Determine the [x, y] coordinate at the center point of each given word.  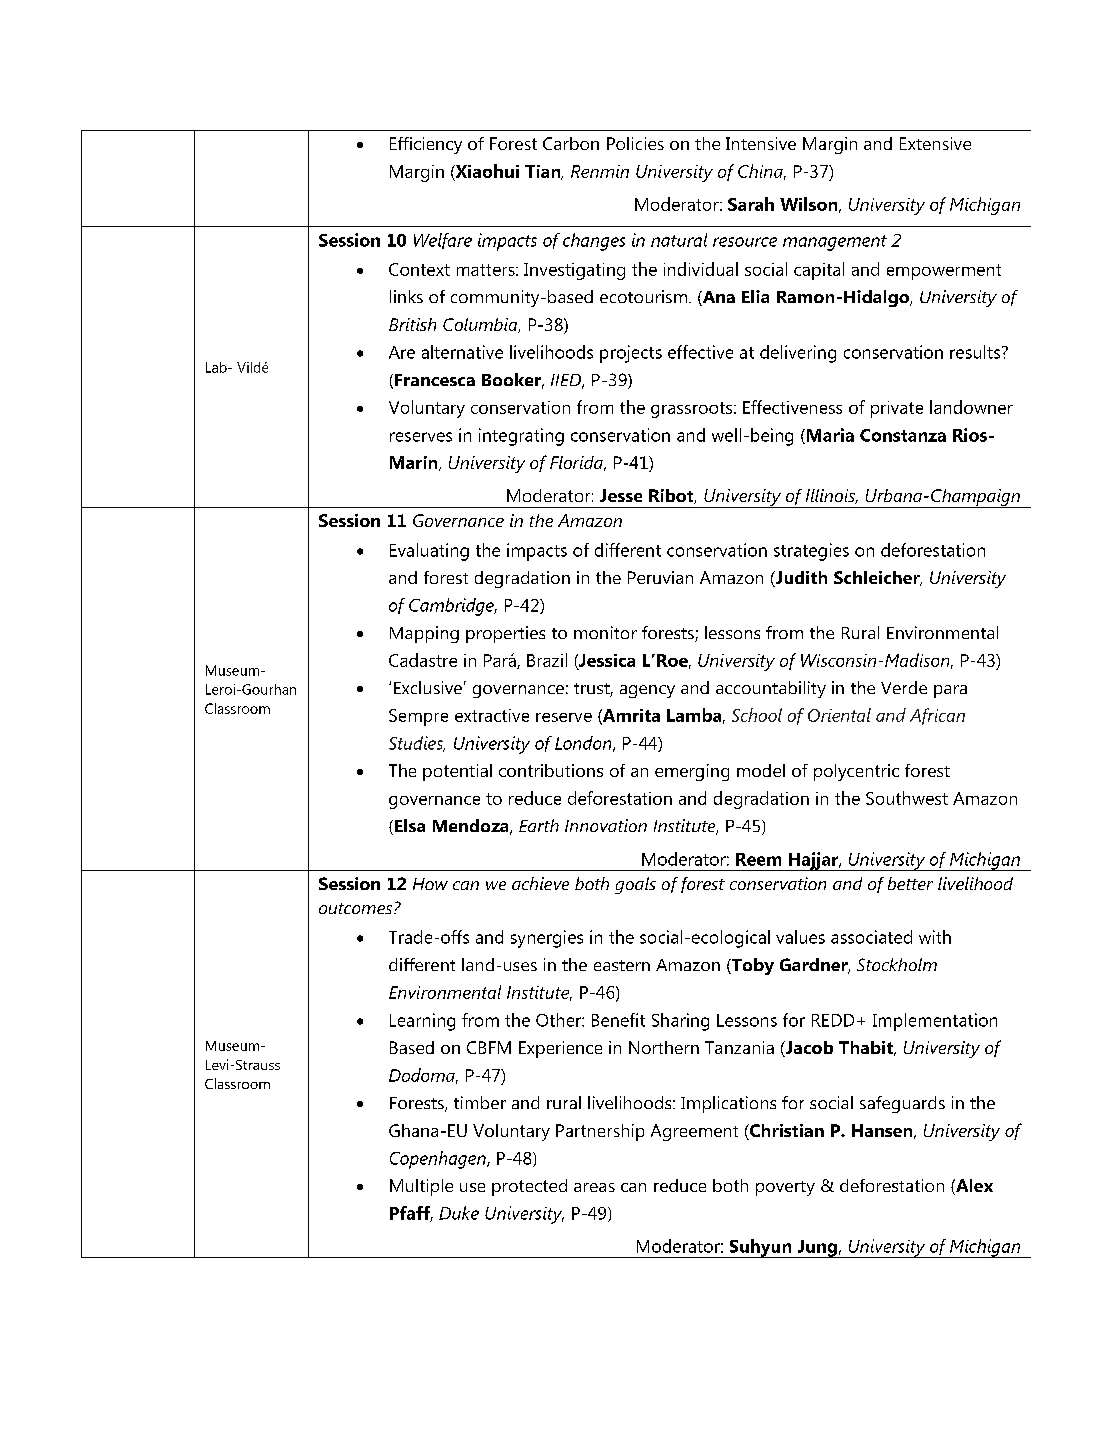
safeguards [902, 1104]
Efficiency [426, 145]
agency [647, 691]
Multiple [421, 1187]
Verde [904, 687]
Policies [635, 143]
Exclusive [428, 687]
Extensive [935, 143]
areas [594, 1187]
